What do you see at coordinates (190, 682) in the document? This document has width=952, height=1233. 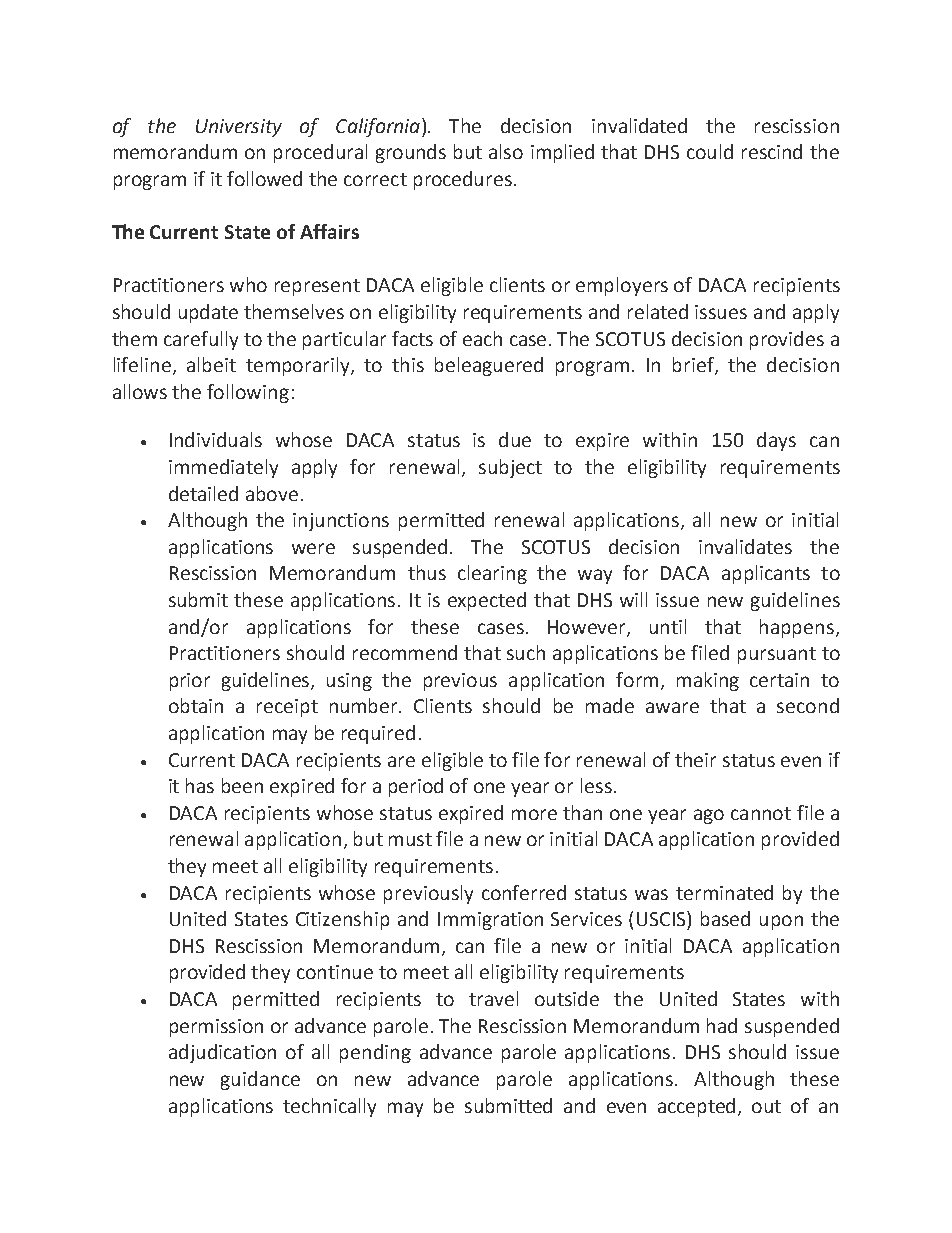 I see `prior` at bounding box center [190, 682].
